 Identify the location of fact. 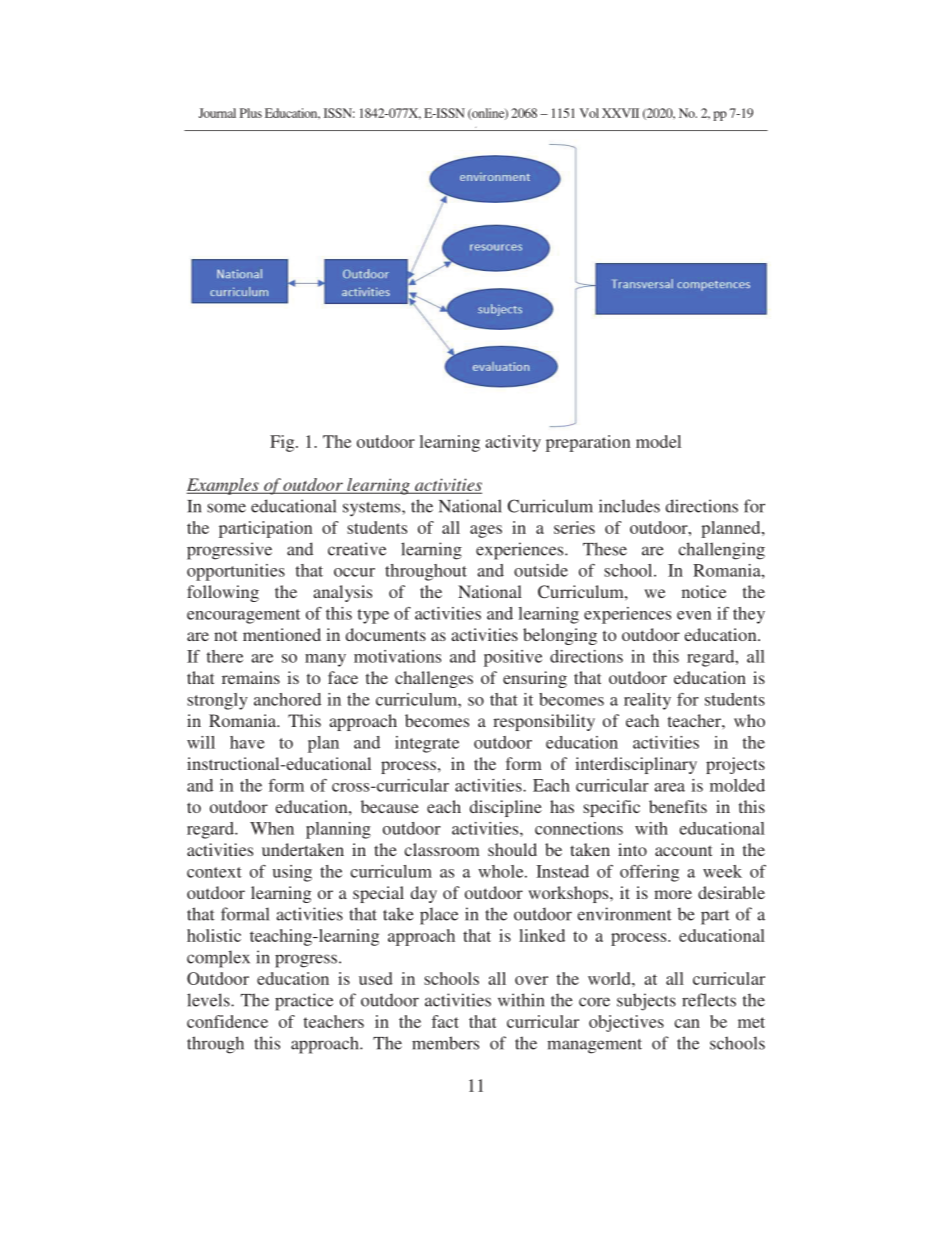
(445, 1021).
